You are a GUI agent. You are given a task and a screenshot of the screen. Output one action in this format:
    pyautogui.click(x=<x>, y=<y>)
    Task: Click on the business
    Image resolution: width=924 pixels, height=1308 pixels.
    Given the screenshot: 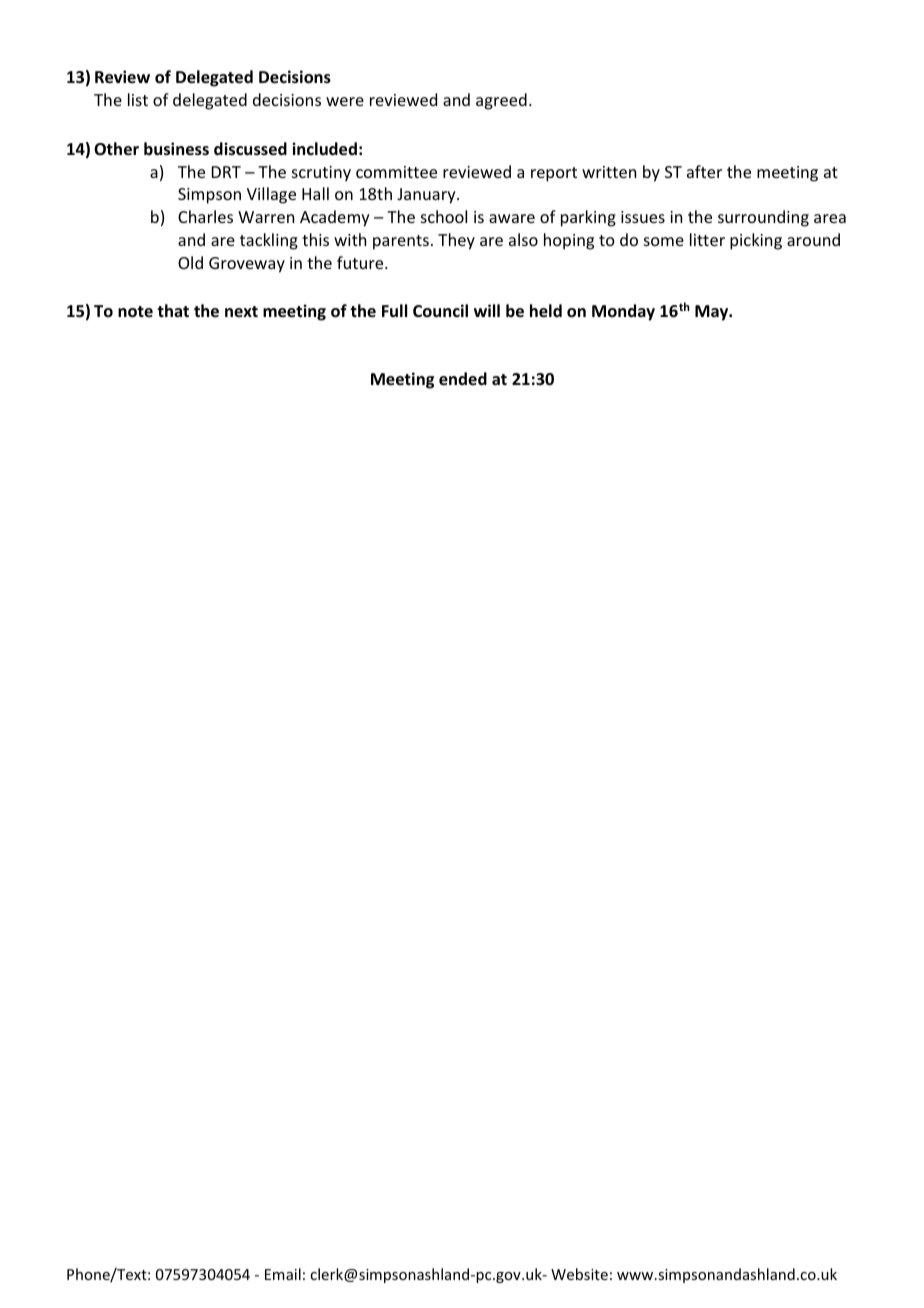 What is the action you would take?
    pyautogui.click(x=176, y=149)
